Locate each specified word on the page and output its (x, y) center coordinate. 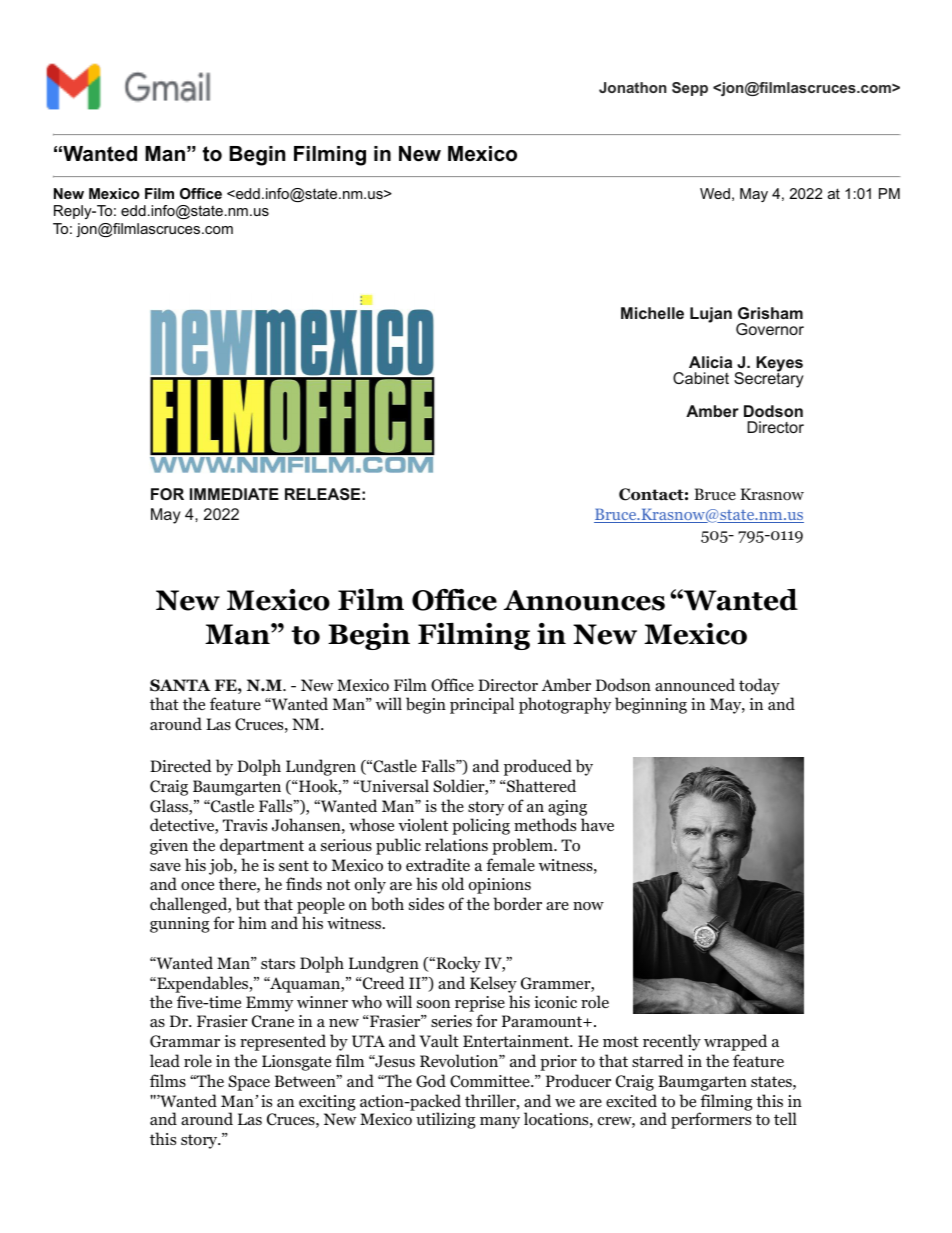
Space (249, 1083)
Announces (584, 600)
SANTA (180, 685)
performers (711, 1120)
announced (695, 685)
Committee (491, 1081)
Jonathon (633, 87)
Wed (715, 193)
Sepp (690, 89)
